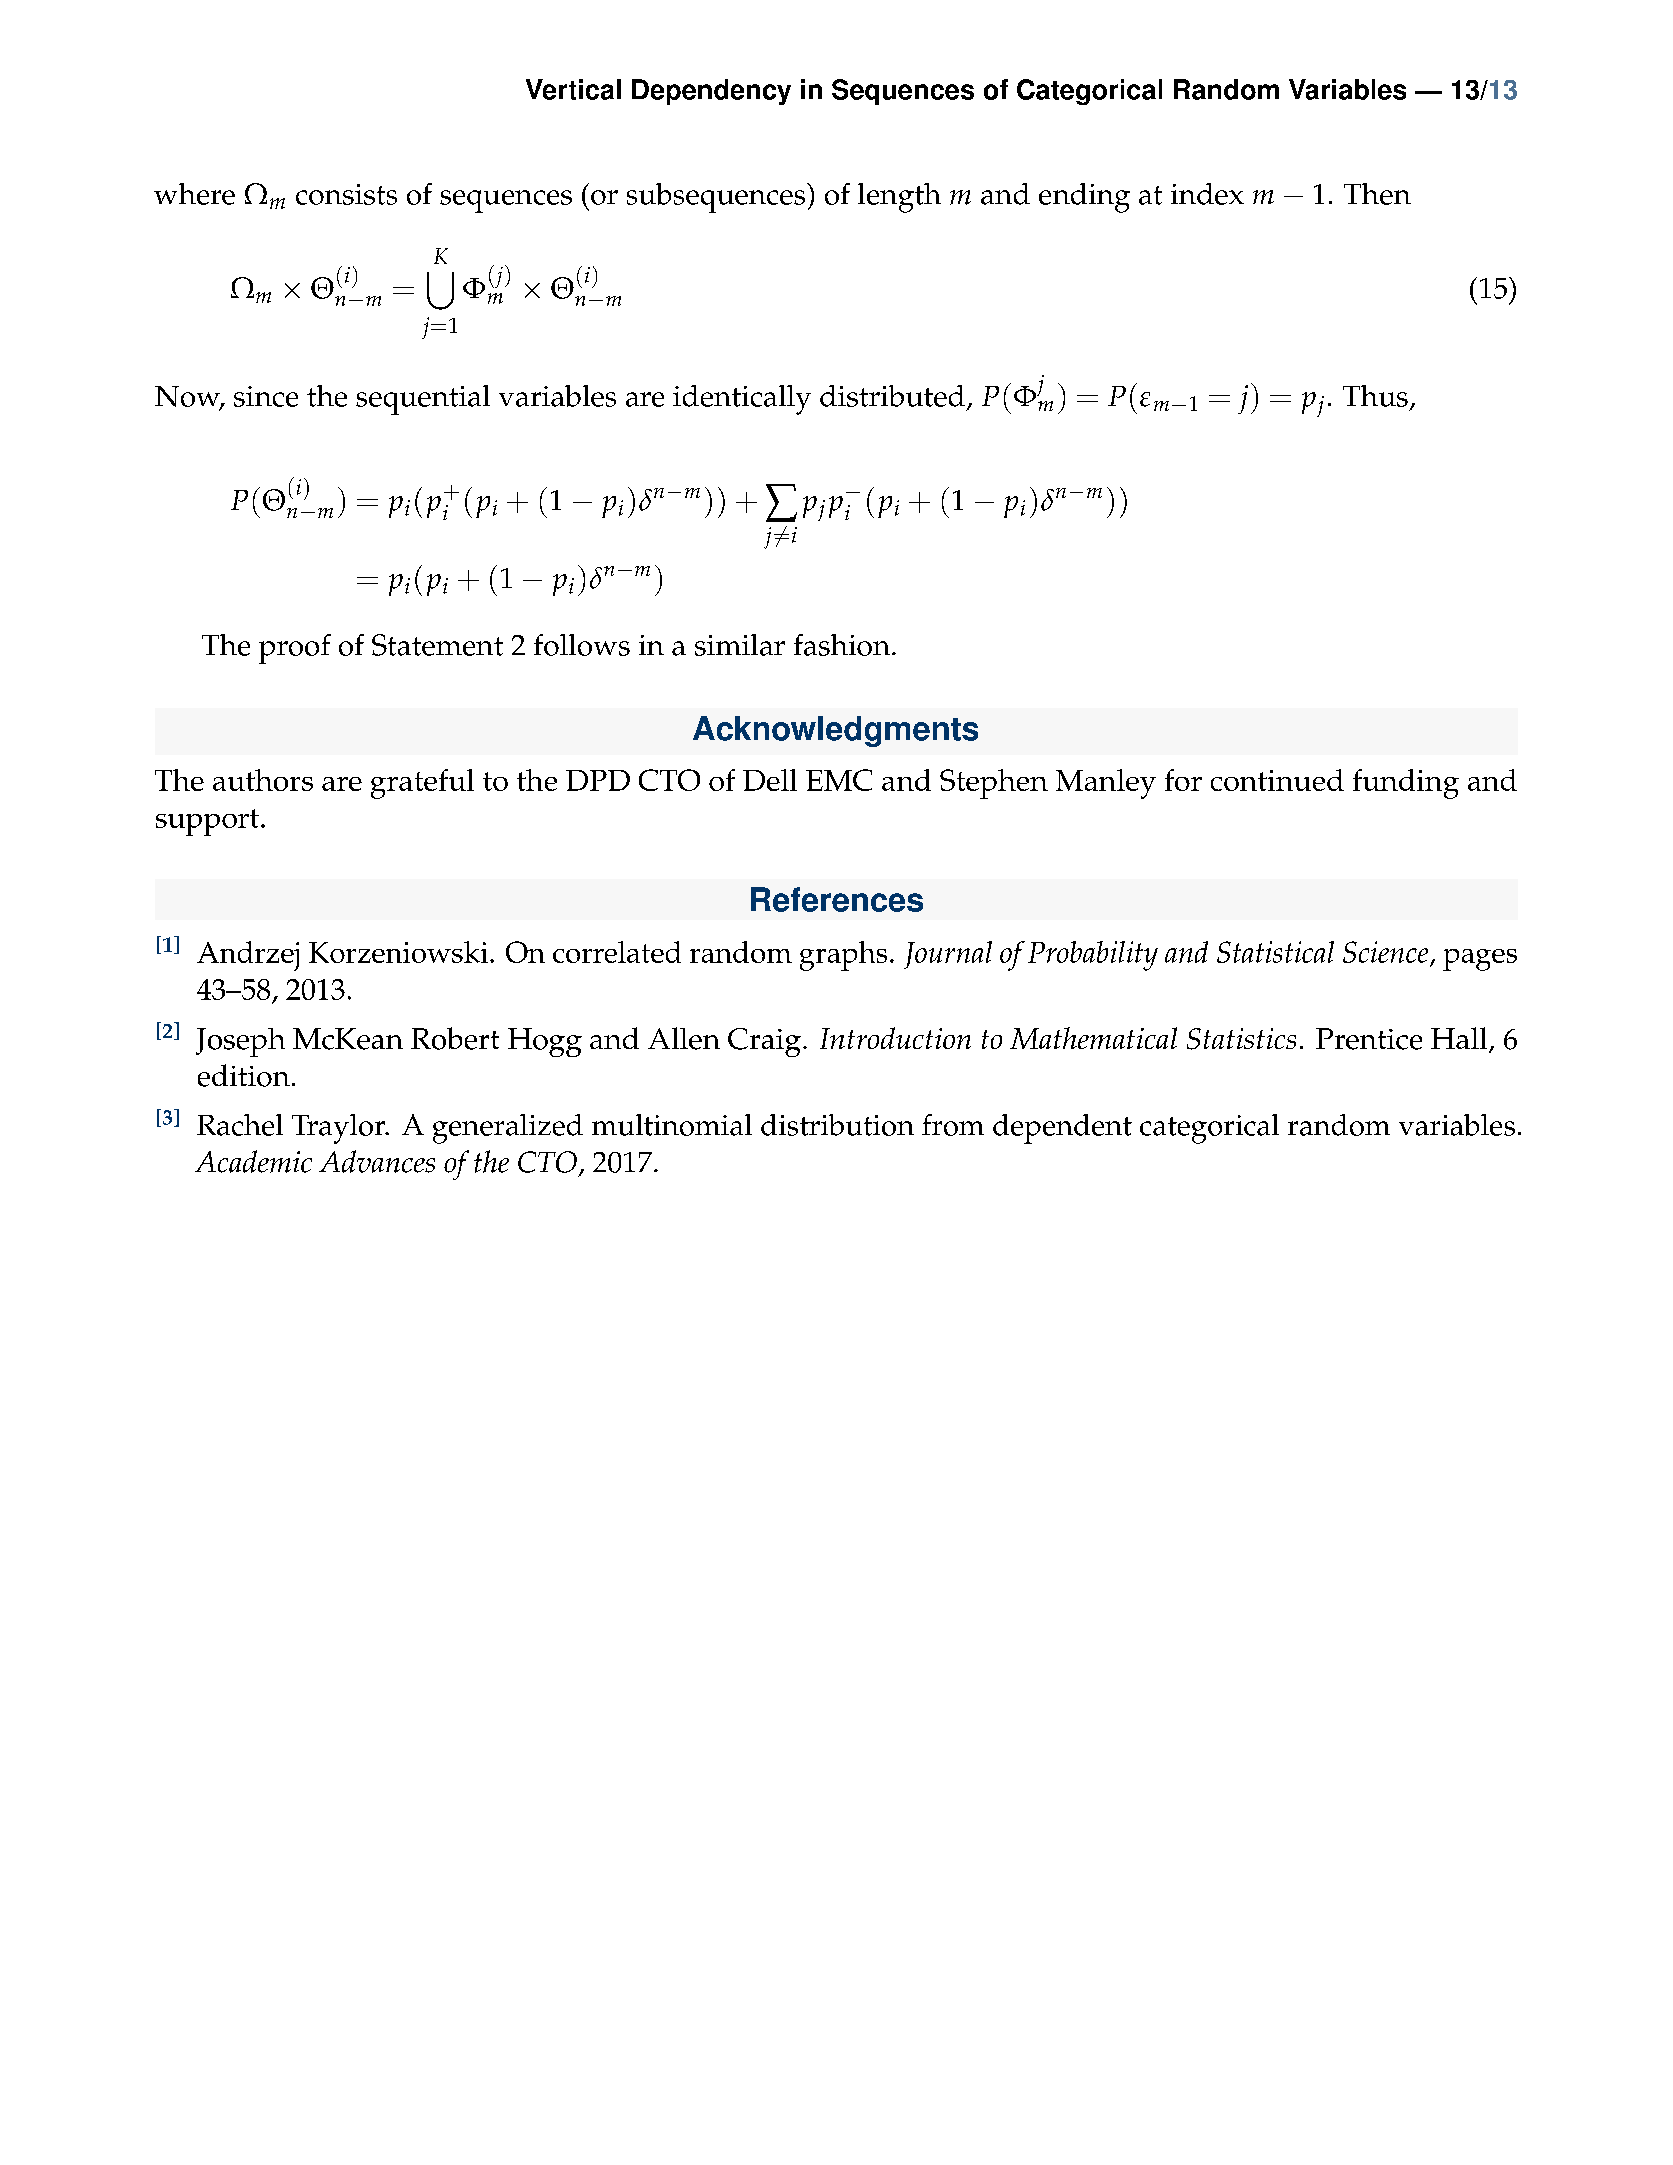 The image size is (1673, 2165). What do you see at coordinates (837, 1125) in the image?
I see `distribution` at bounding box center [837, 1125].
